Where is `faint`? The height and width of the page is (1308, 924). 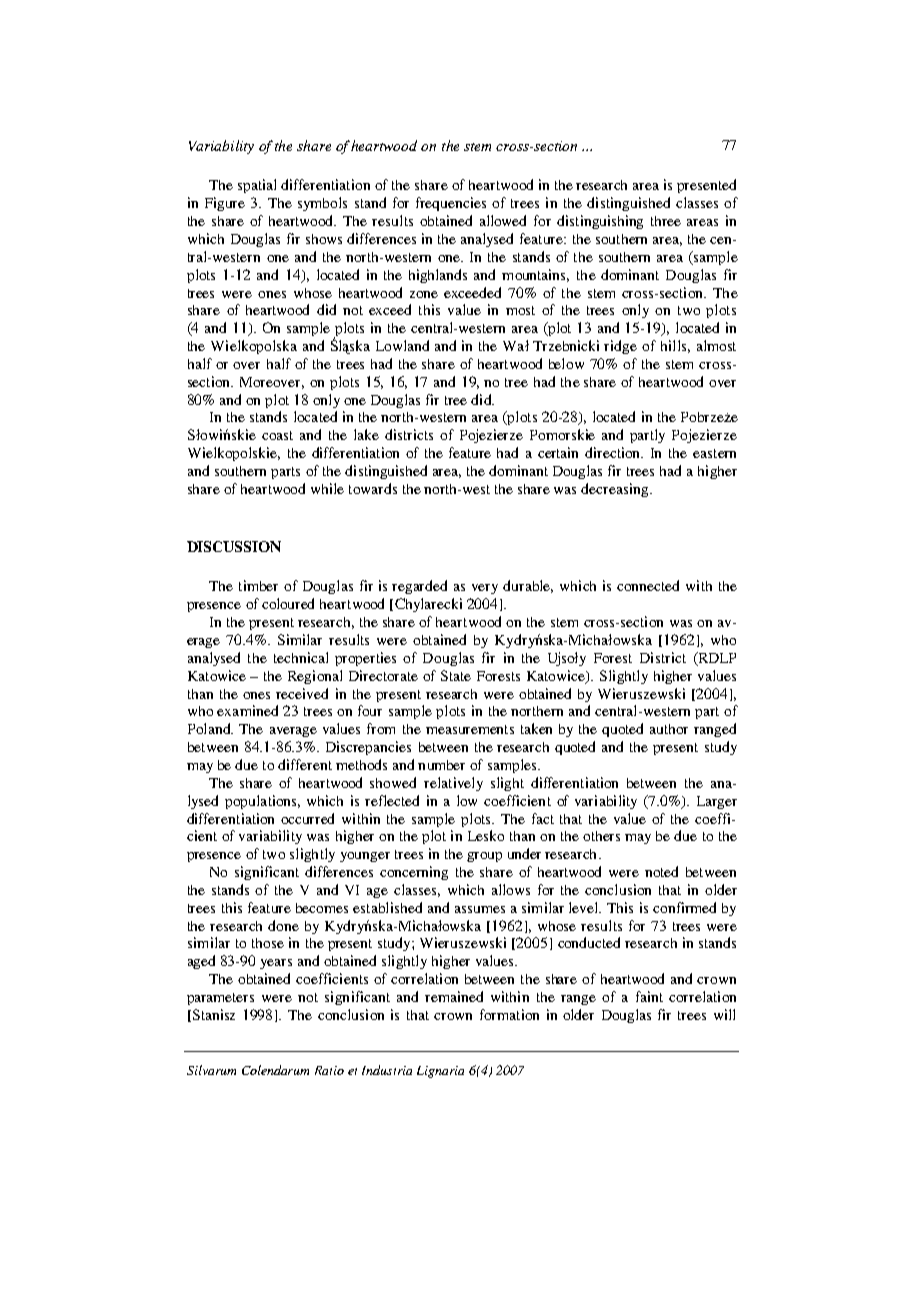 faint is located at coordinates (649, 996).
